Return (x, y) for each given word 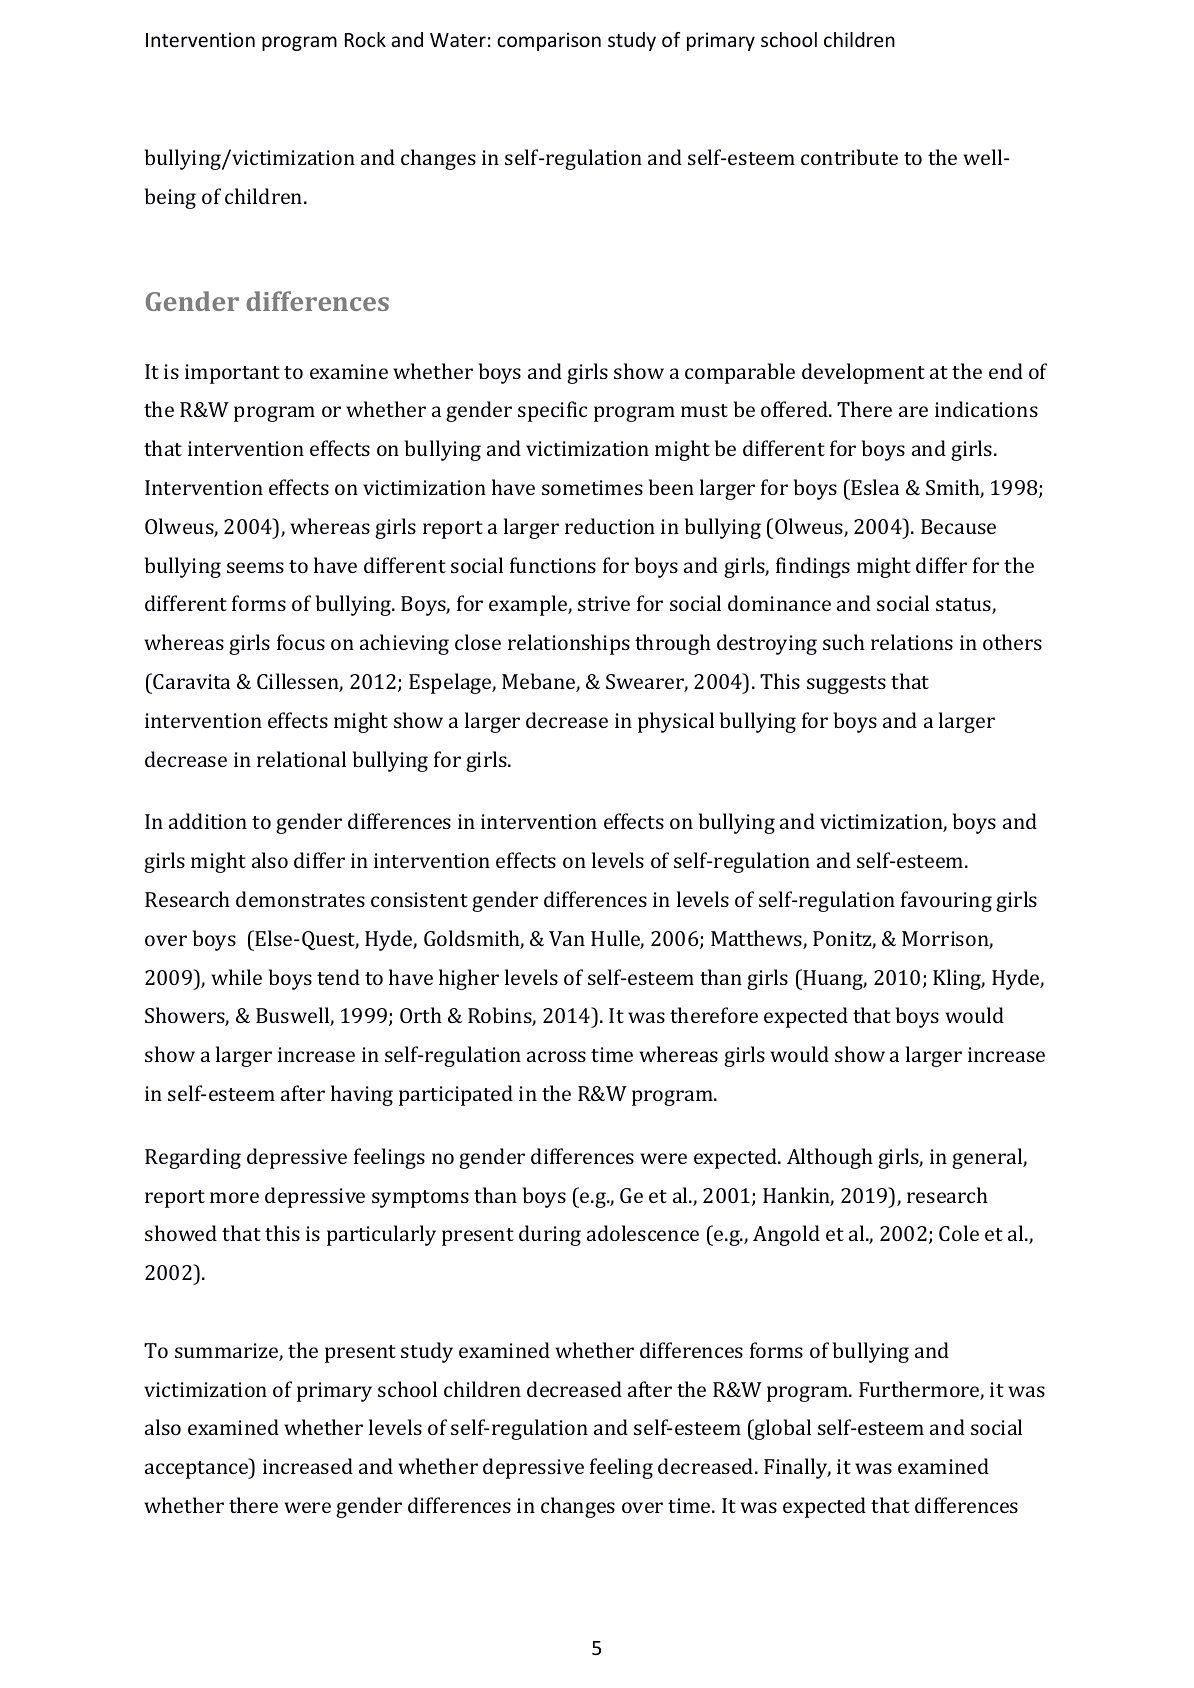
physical (676, 722)
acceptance (197, 1469)
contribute (849, 157)
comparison (549, 41)
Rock (365, 39)
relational (301, 759)
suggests (846, 685)
